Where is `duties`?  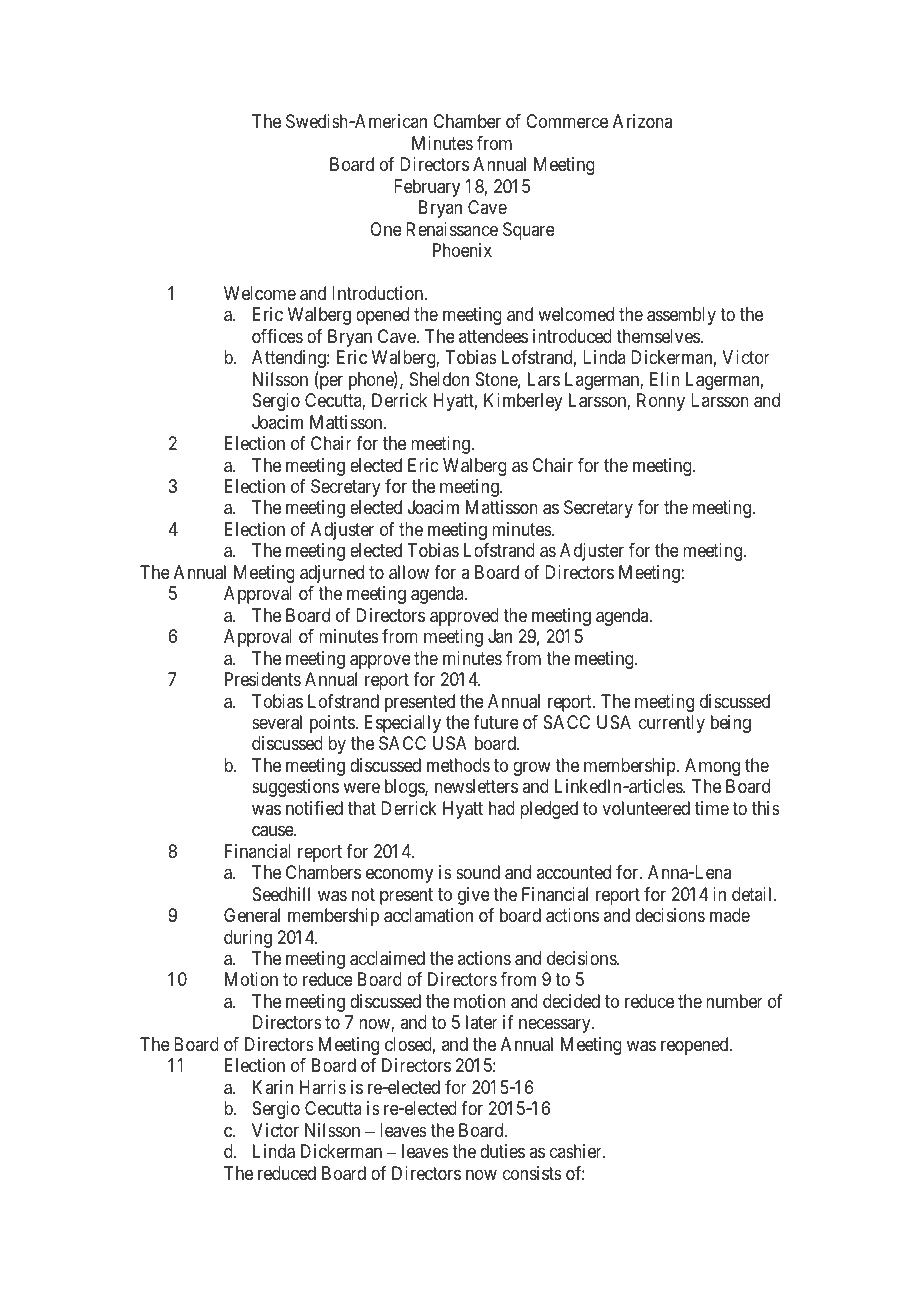
duties is located at coordinates (502, 1151).
